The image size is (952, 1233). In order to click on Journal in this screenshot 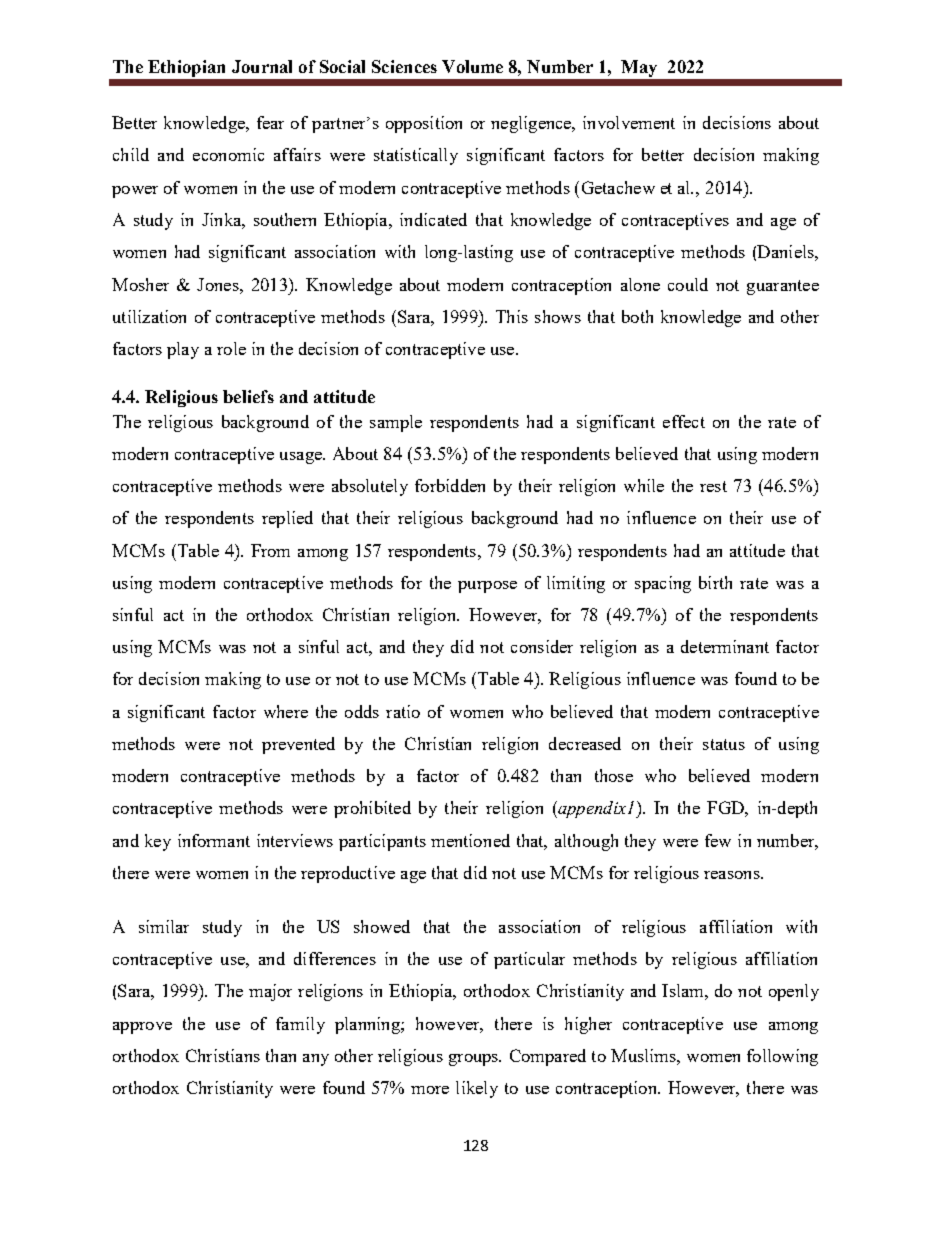, I will do `click(262, 66)`.
